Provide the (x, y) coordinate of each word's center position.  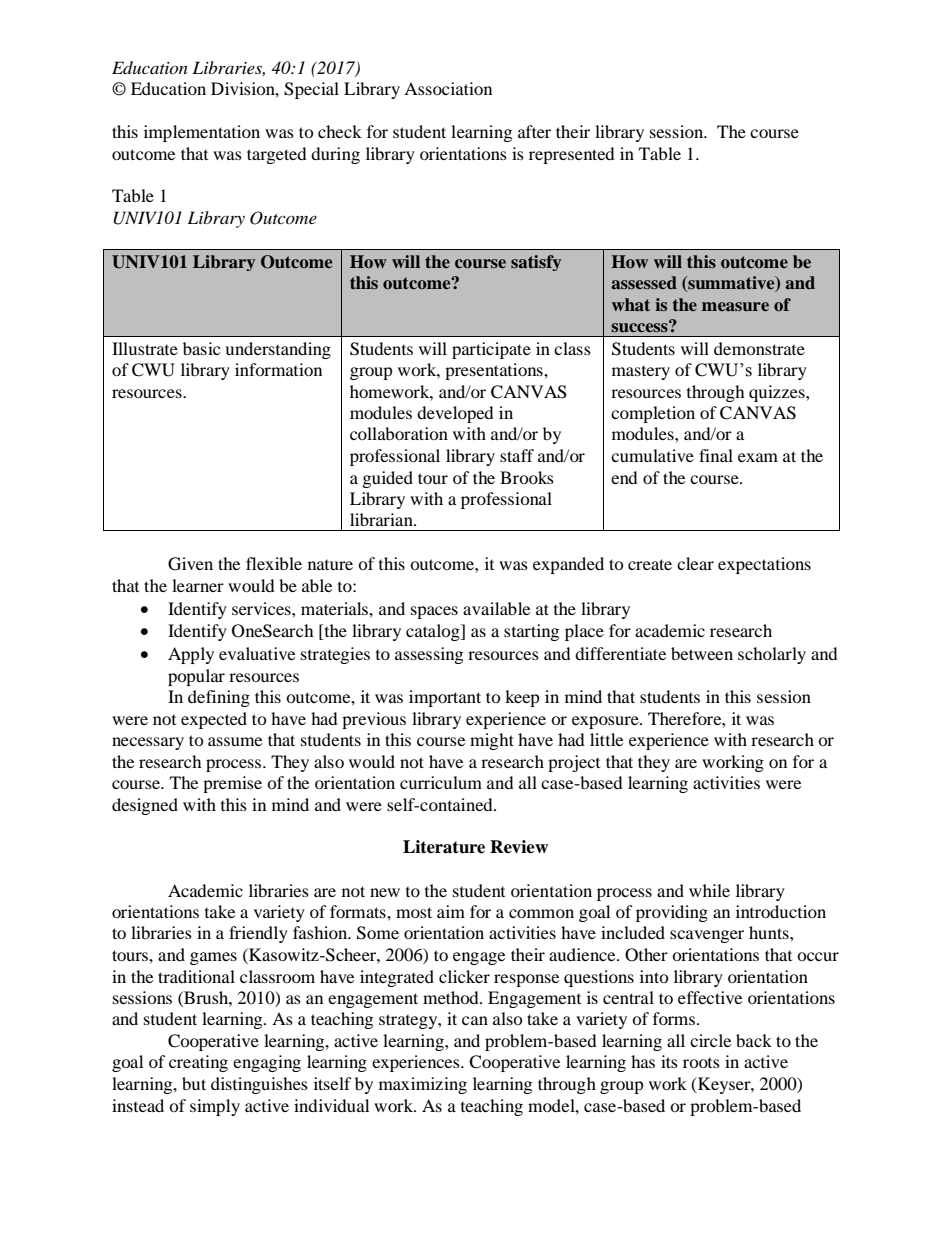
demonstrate (759, 348)
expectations (764, 565)
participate (491, 350)
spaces (434, 612)
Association (448, 88)
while (709, 890)
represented (572, 155)
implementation (202, 133)
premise (232, 784)
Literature (444, 847)
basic (201, 348)
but (194, 1083)
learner (198, 585)
